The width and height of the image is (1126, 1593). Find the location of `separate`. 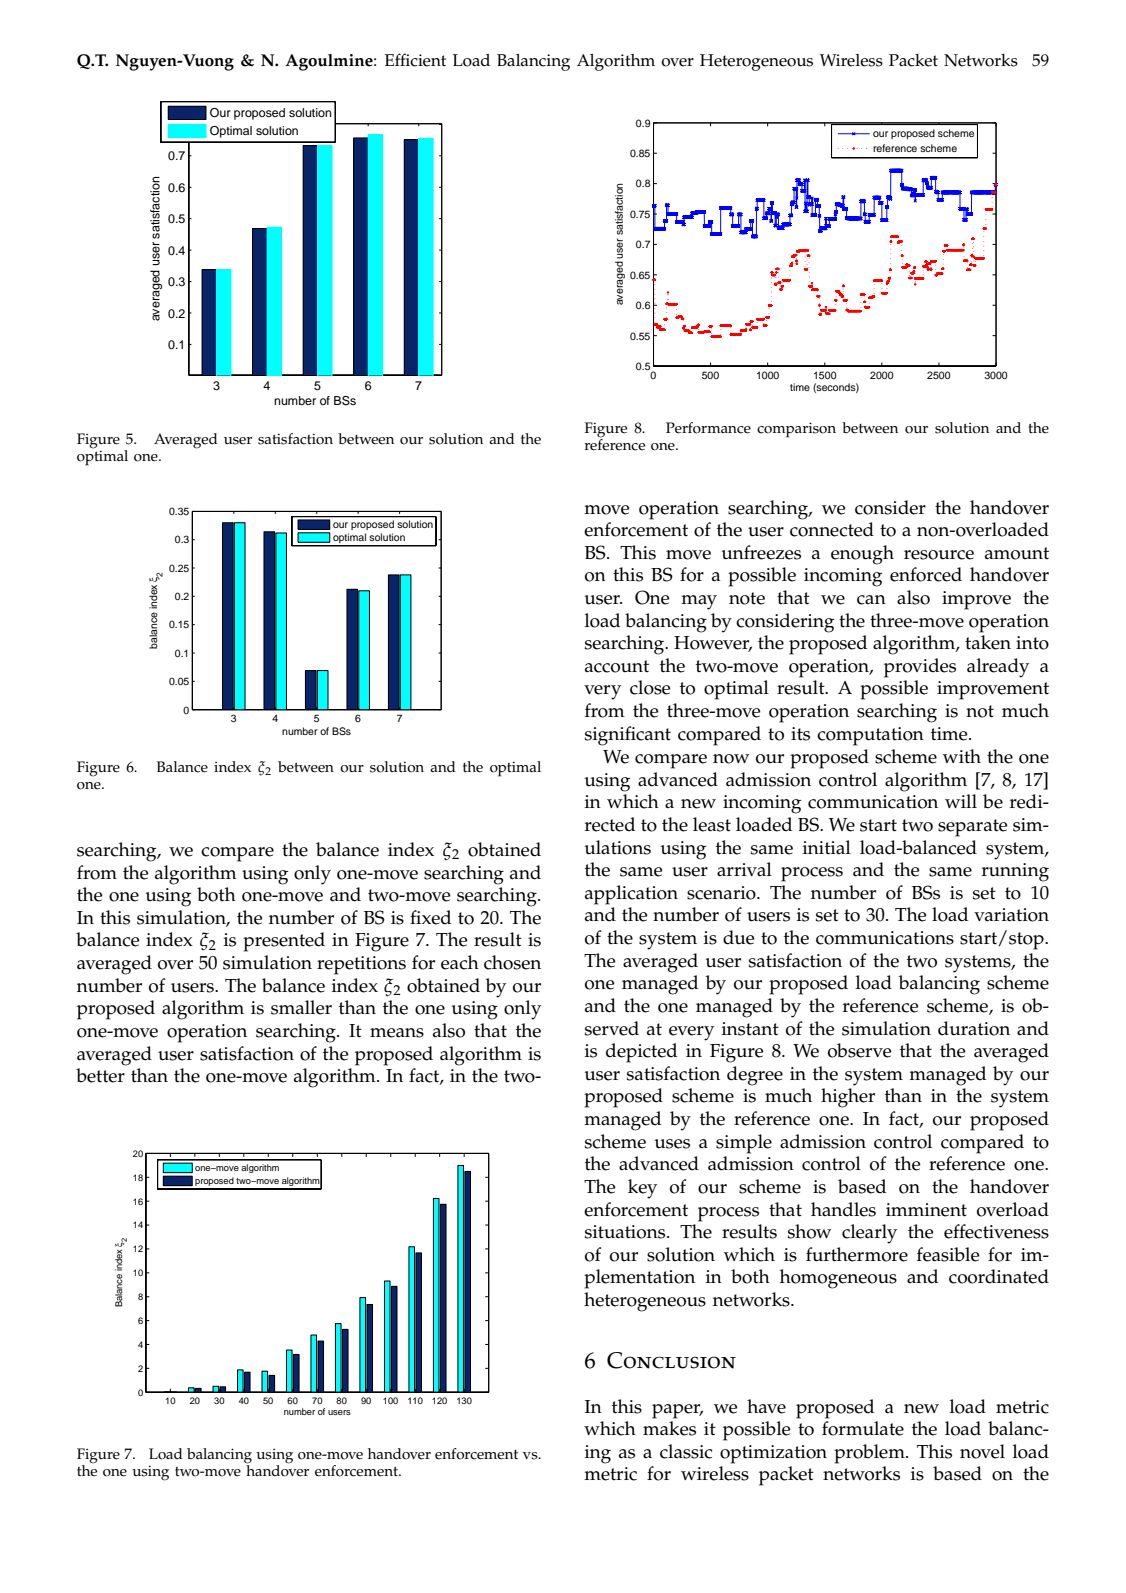

separate is located at coordinates (973, 828).
